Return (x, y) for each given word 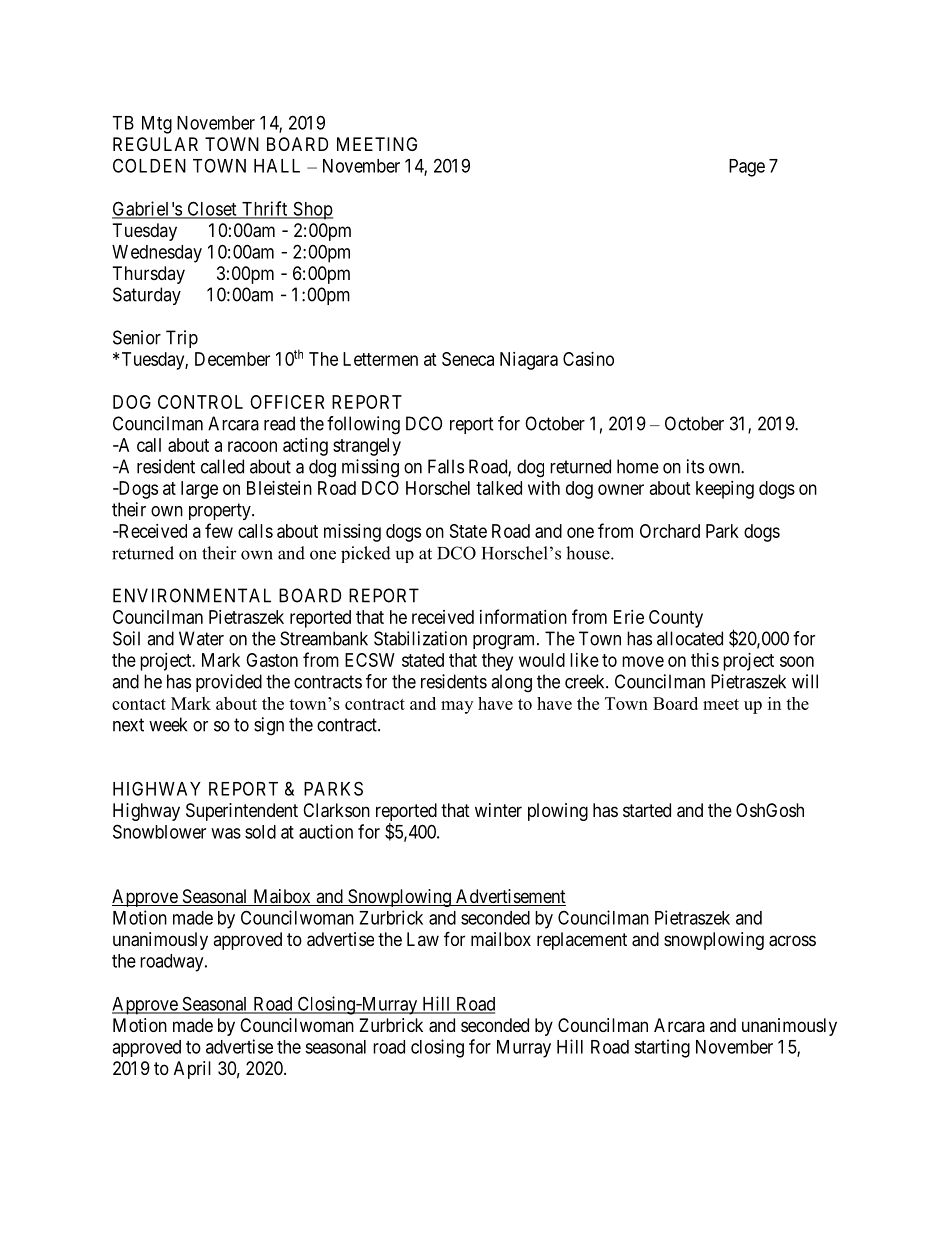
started (647, 810)
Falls (446, 466)
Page (747, 168)
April (192, 1070)
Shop (312, 210)
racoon (252, 446)
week (168, 724)
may (457, 707)
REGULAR (155, 144)
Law (423, 939)
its (695, 466)
